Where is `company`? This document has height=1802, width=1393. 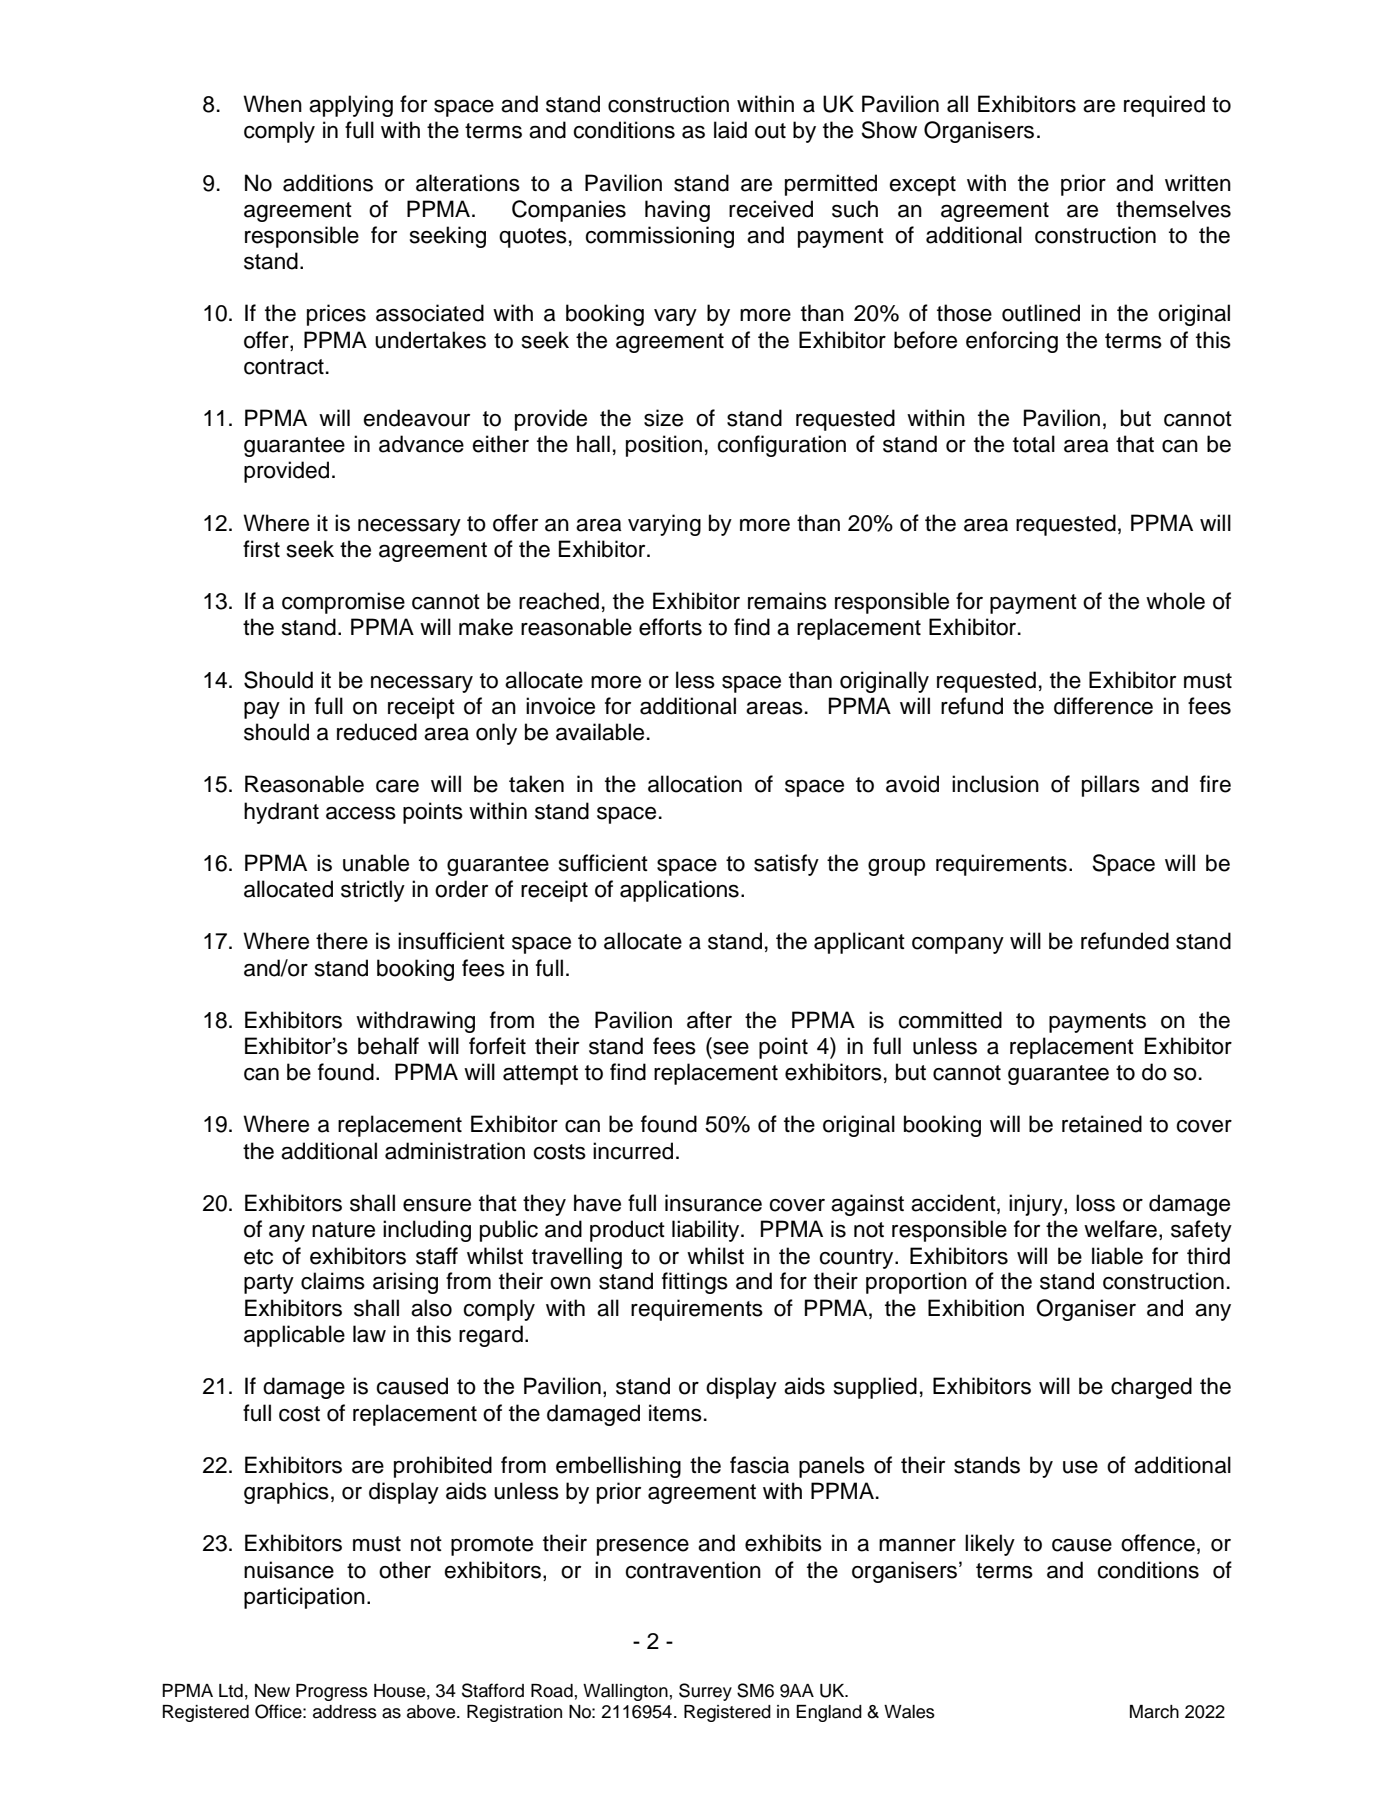
company is located at coordinates (958, 945).
